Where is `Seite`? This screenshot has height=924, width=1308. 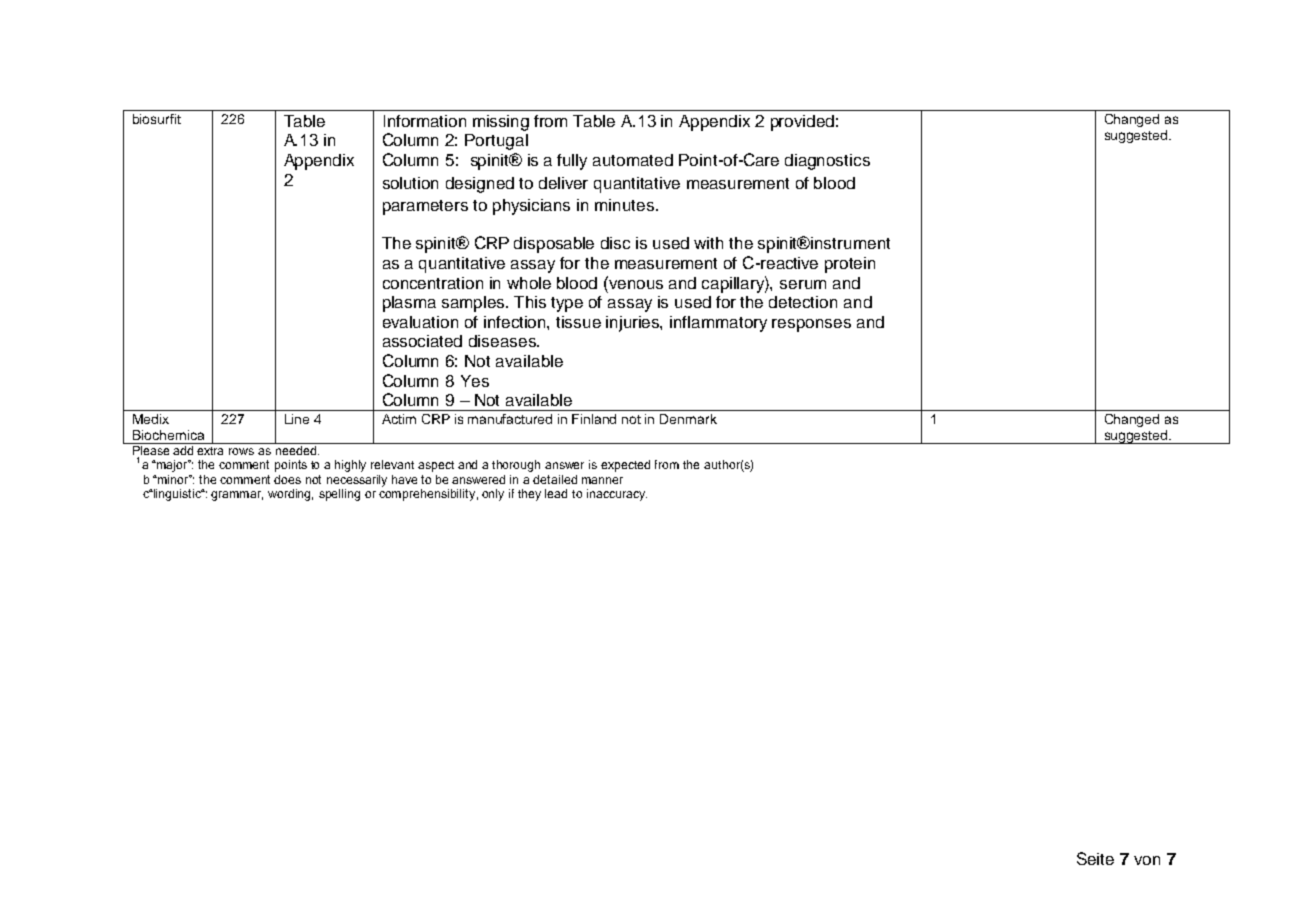 Seite is located at coordinates (1095, 858).
